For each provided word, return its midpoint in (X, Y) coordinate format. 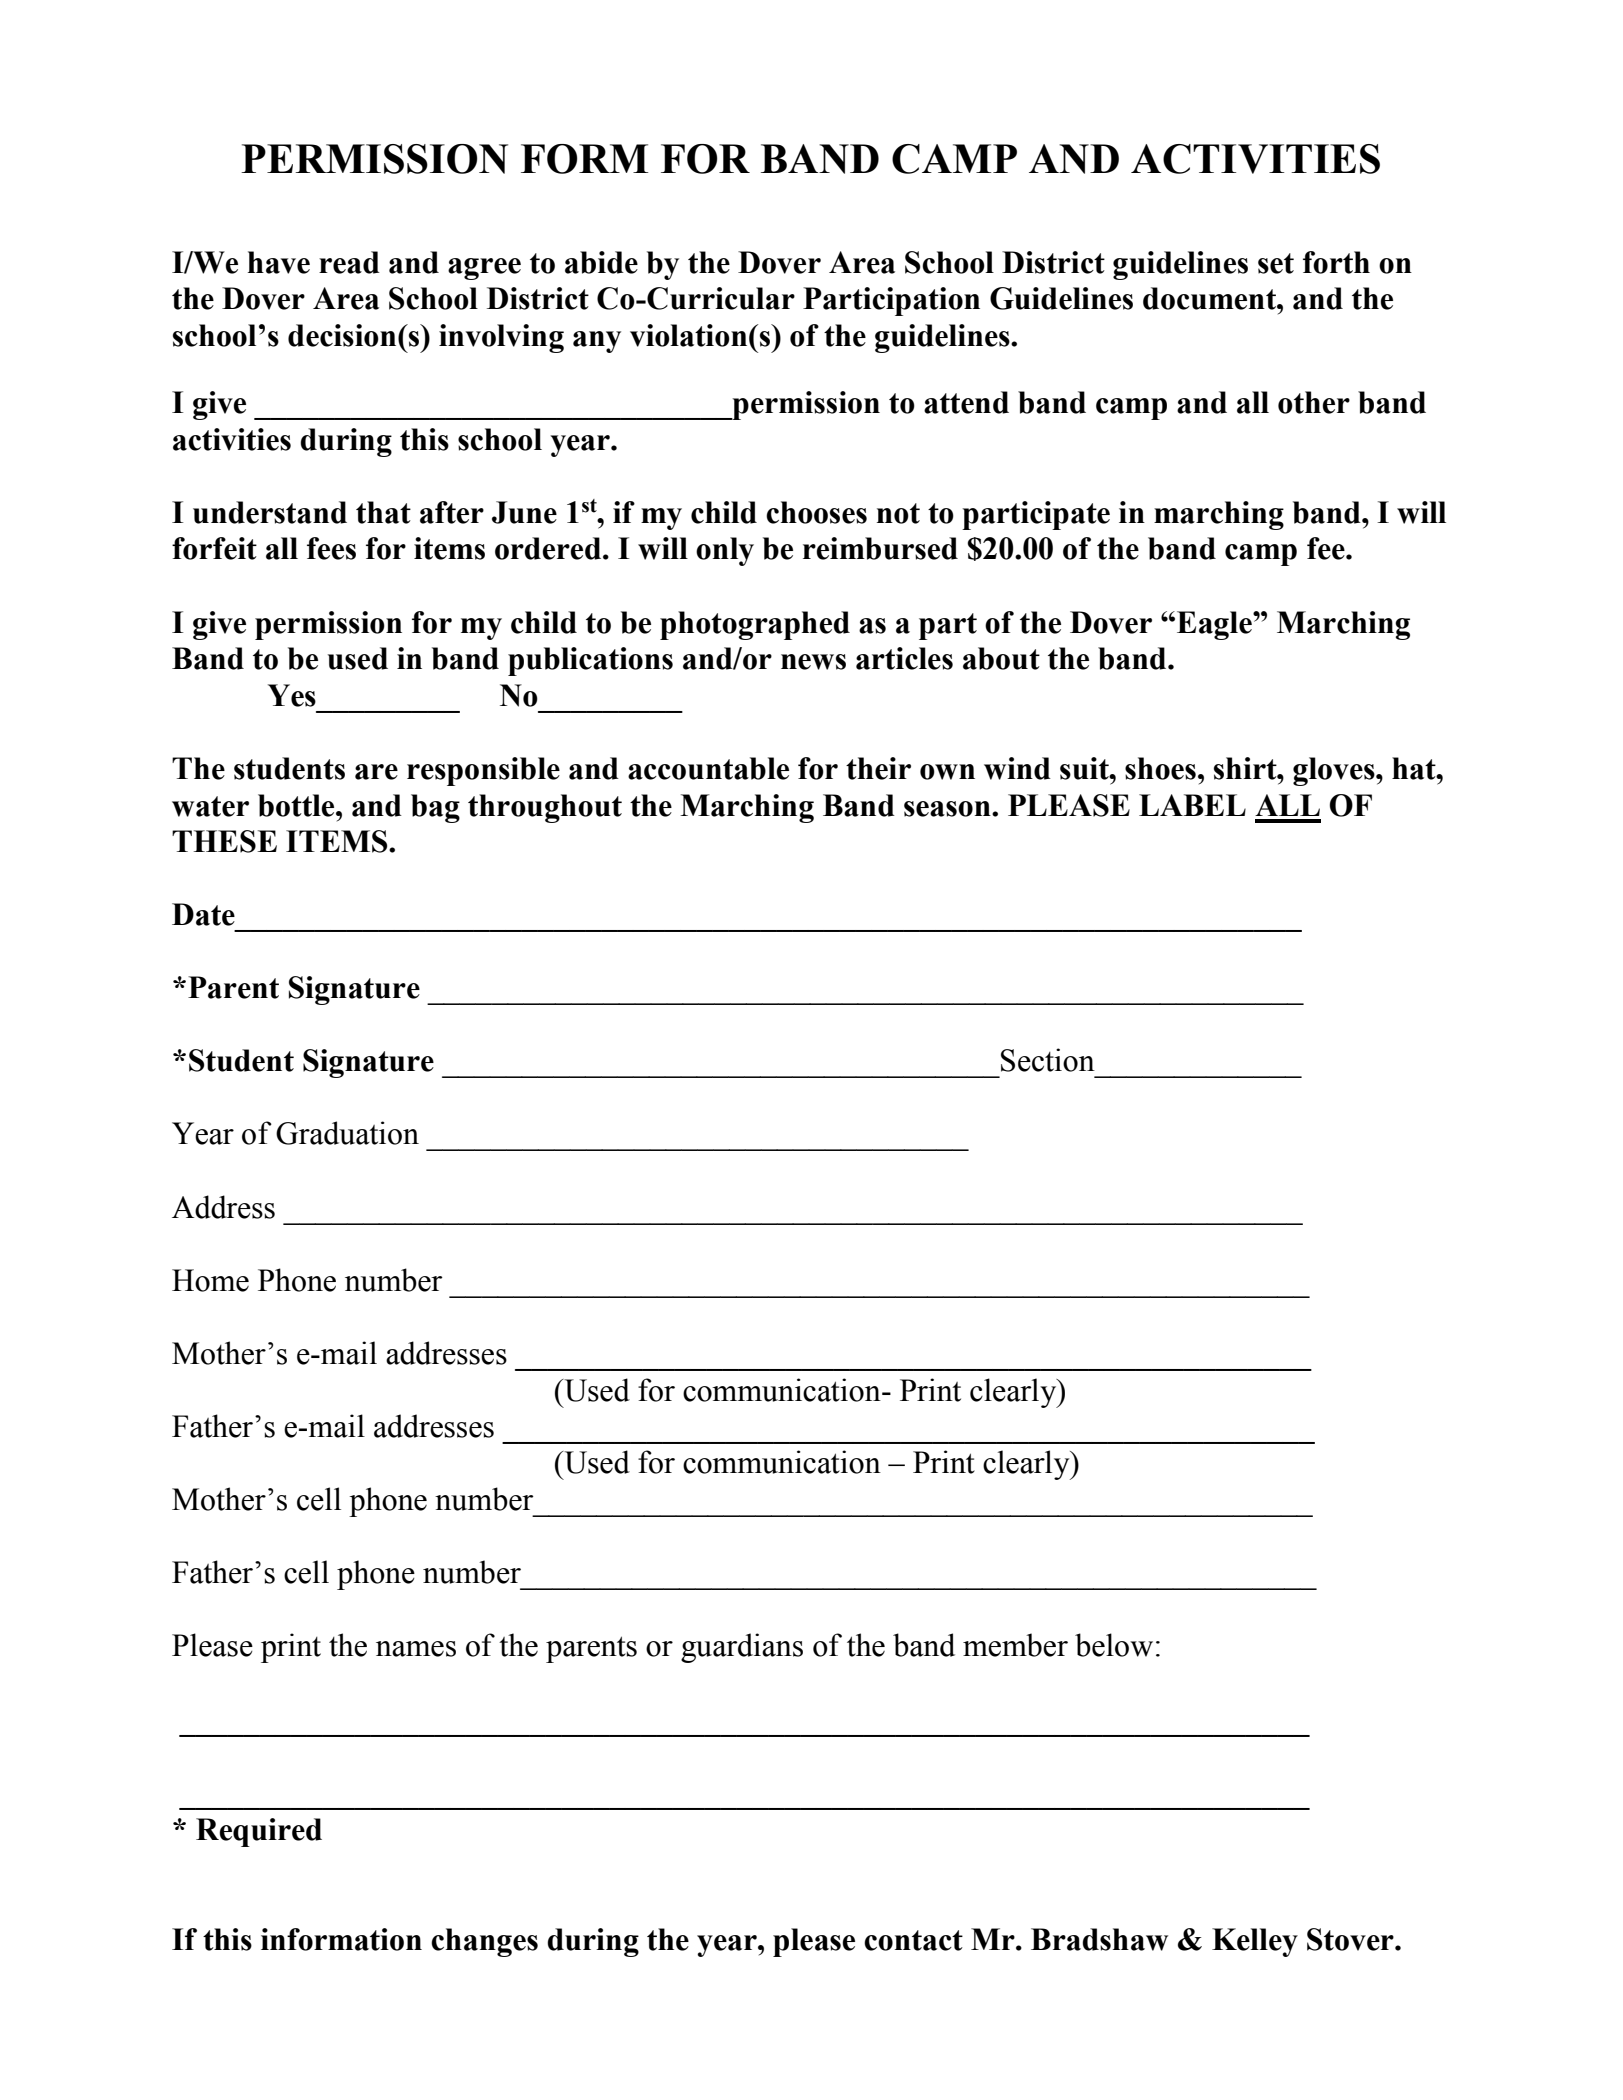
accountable (708, 768)
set (1276, 263)
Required (259, 1832)
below (1114, 1645)
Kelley (1255, 1942)
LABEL (1192, 805)
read (349, 262)
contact (913, 1940)
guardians (742, 1648)
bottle (297, 805)
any (597, 342)
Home (210, 1280)
